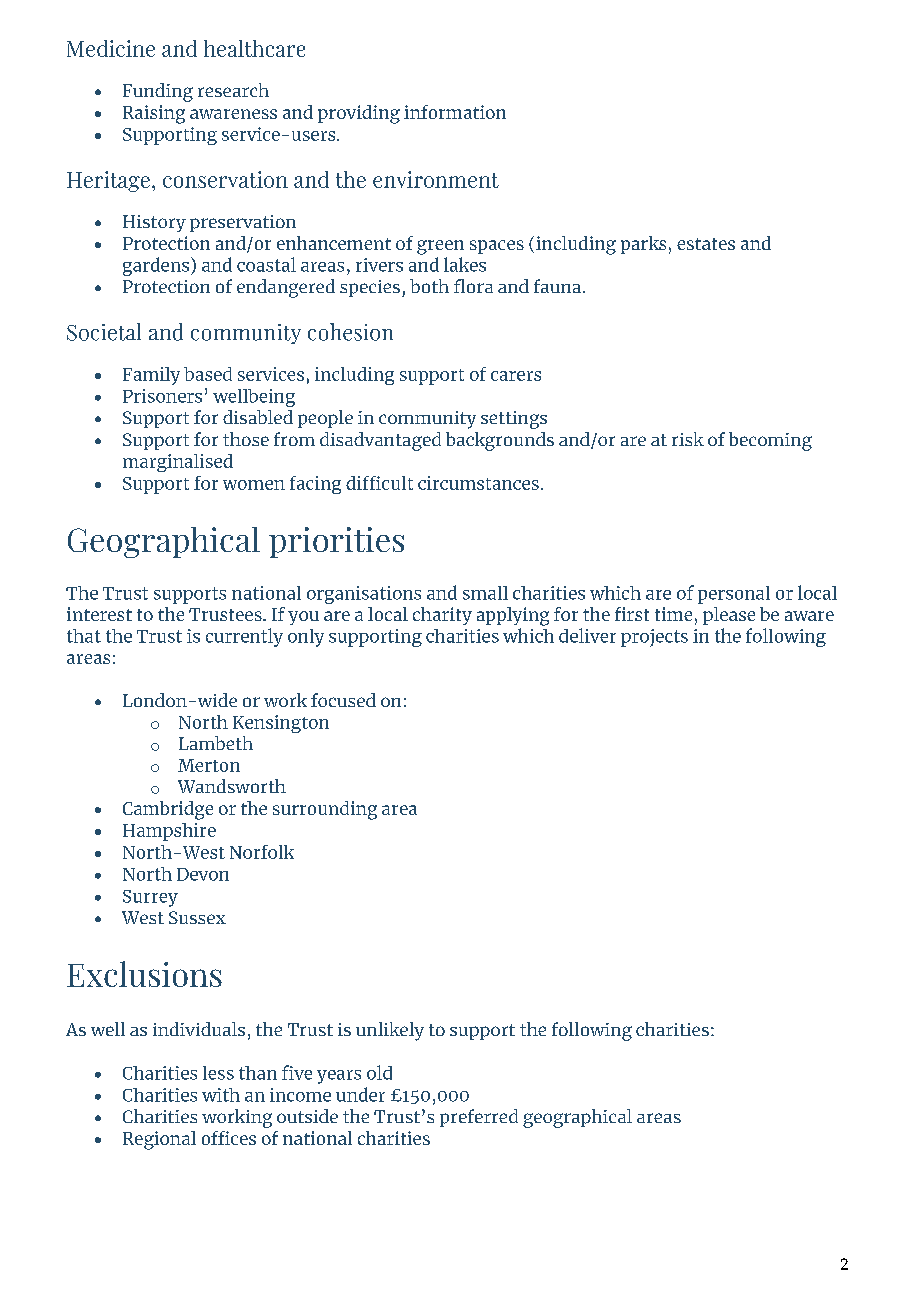 This screenshot has width=924, height=1308. What do you see at coordinates (99, 614) in the screenshot?
I see `interest` at bounding box center [99, 614].
